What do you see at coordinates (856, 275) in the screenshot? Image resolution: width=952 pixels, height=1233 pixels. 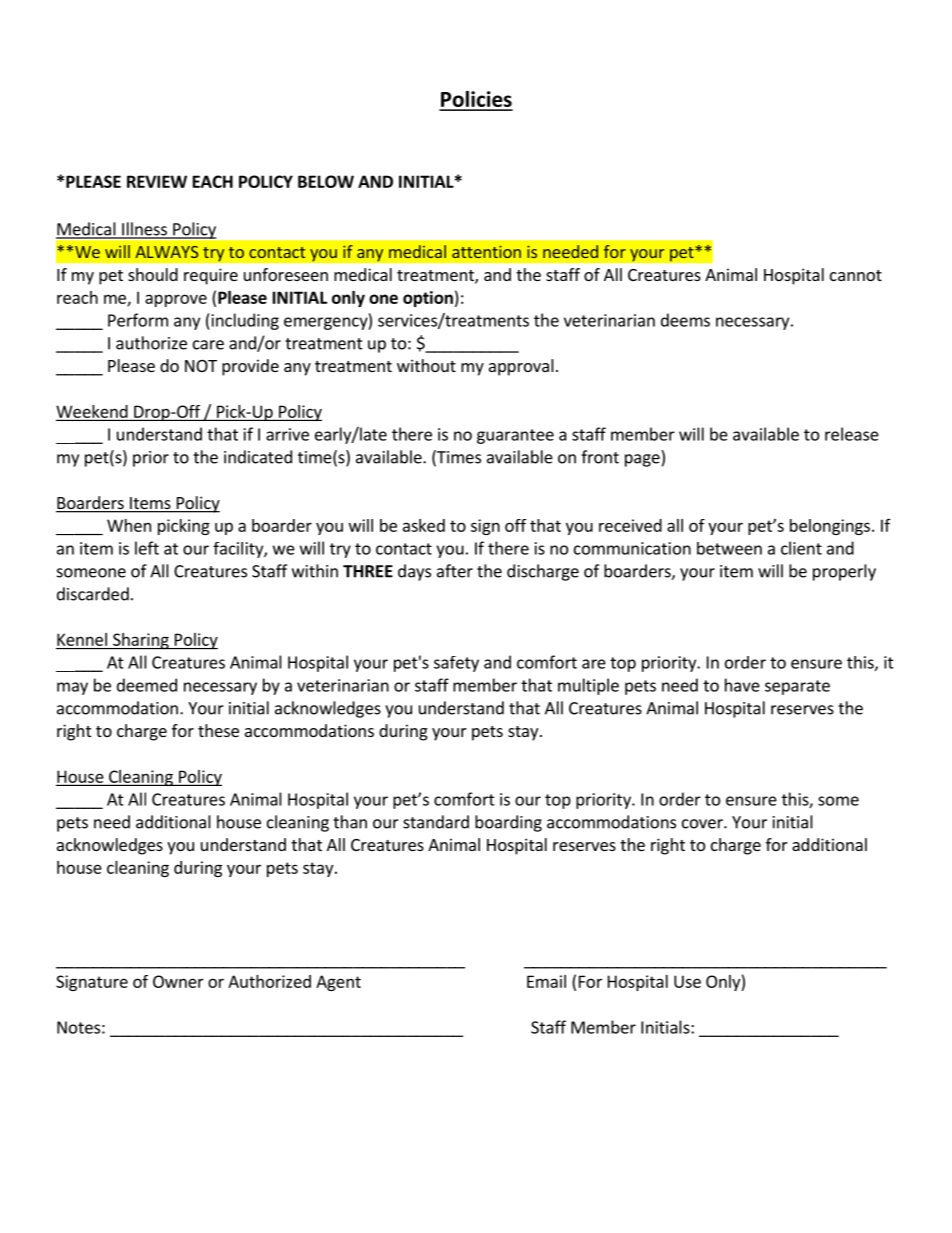 I see `cannot` at bounding box center [856, 275].
